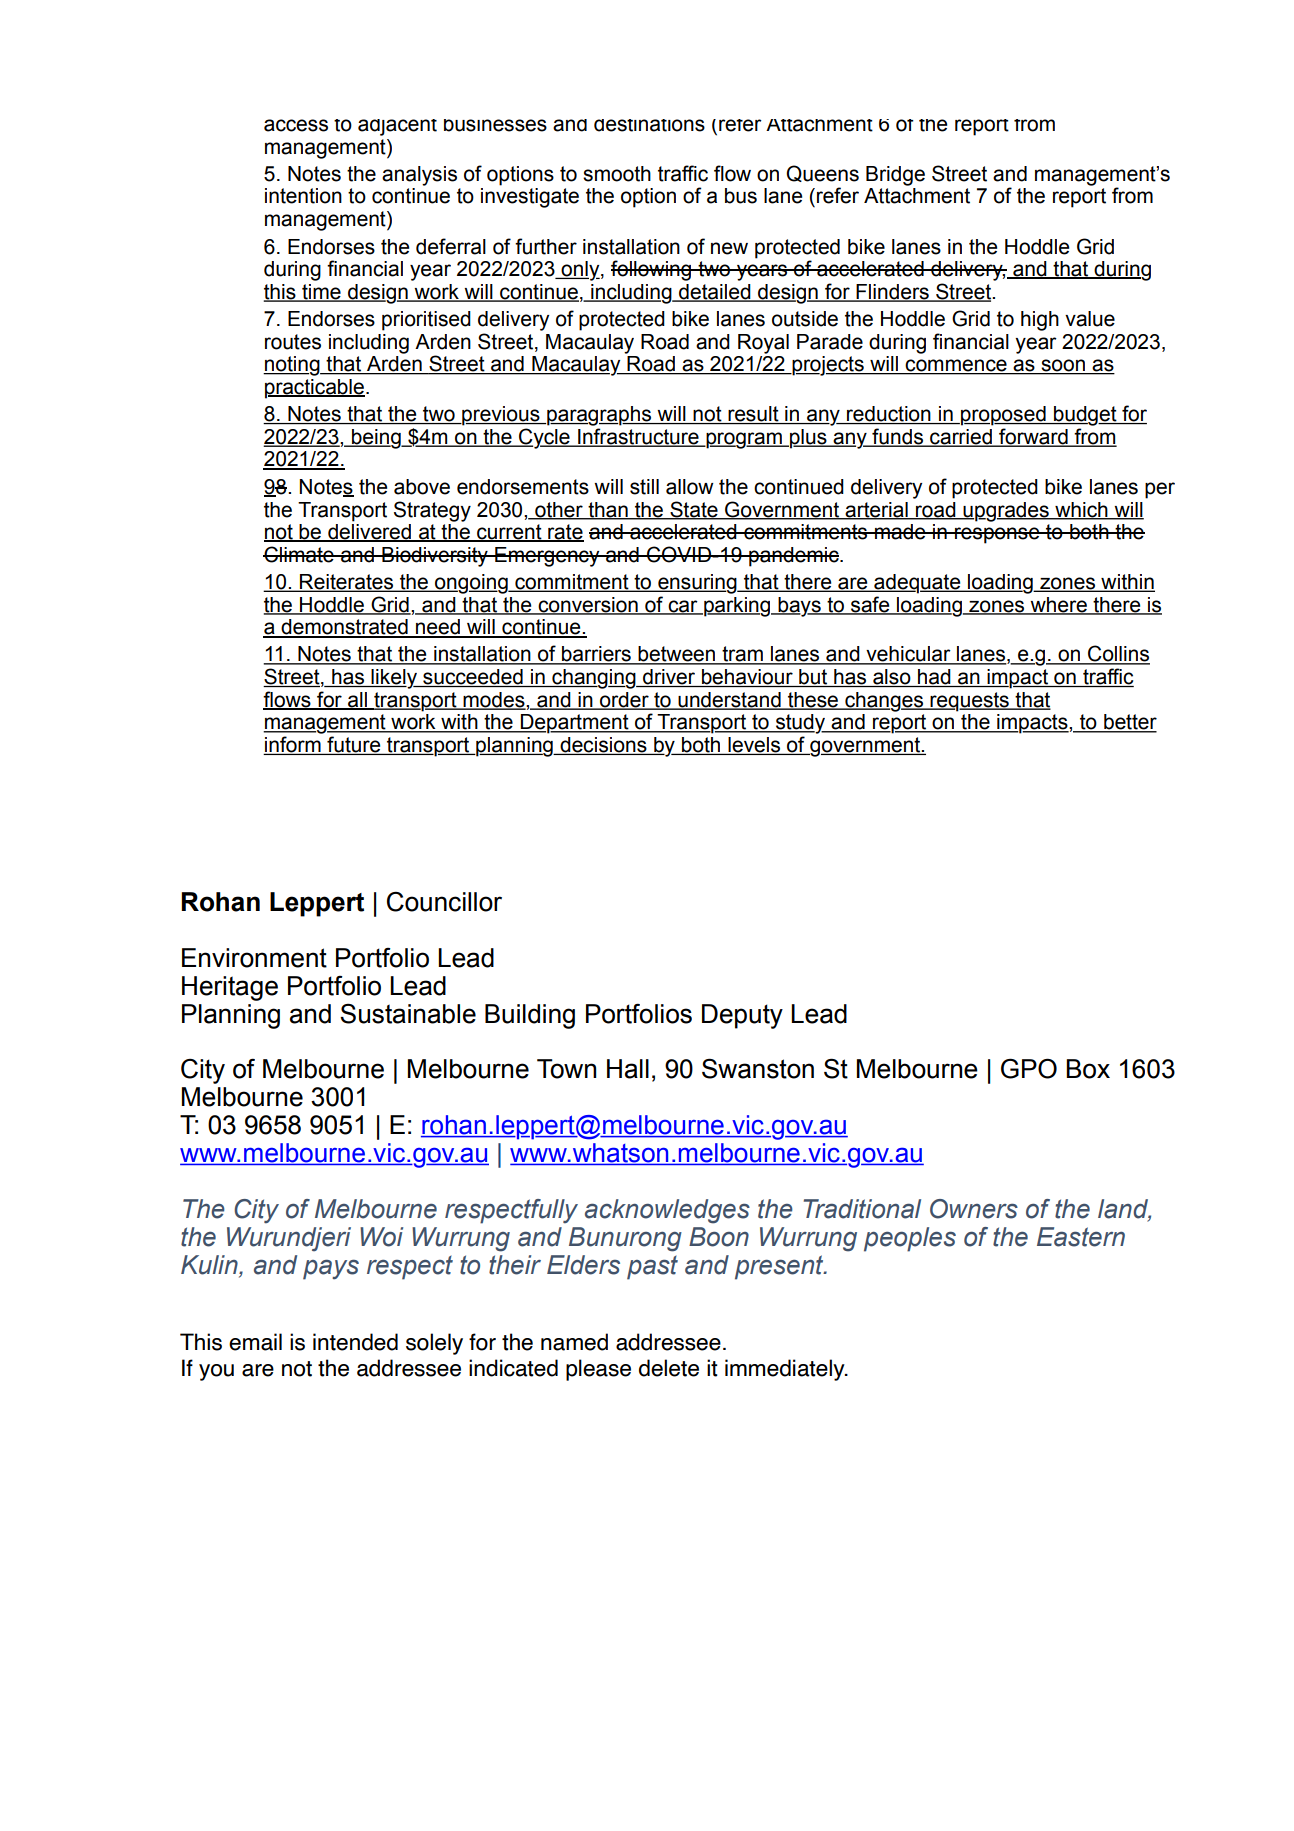  What do you see at coordinates (355, 1342) in the document?
I see `intended` at bounding box center [355, 1342].
